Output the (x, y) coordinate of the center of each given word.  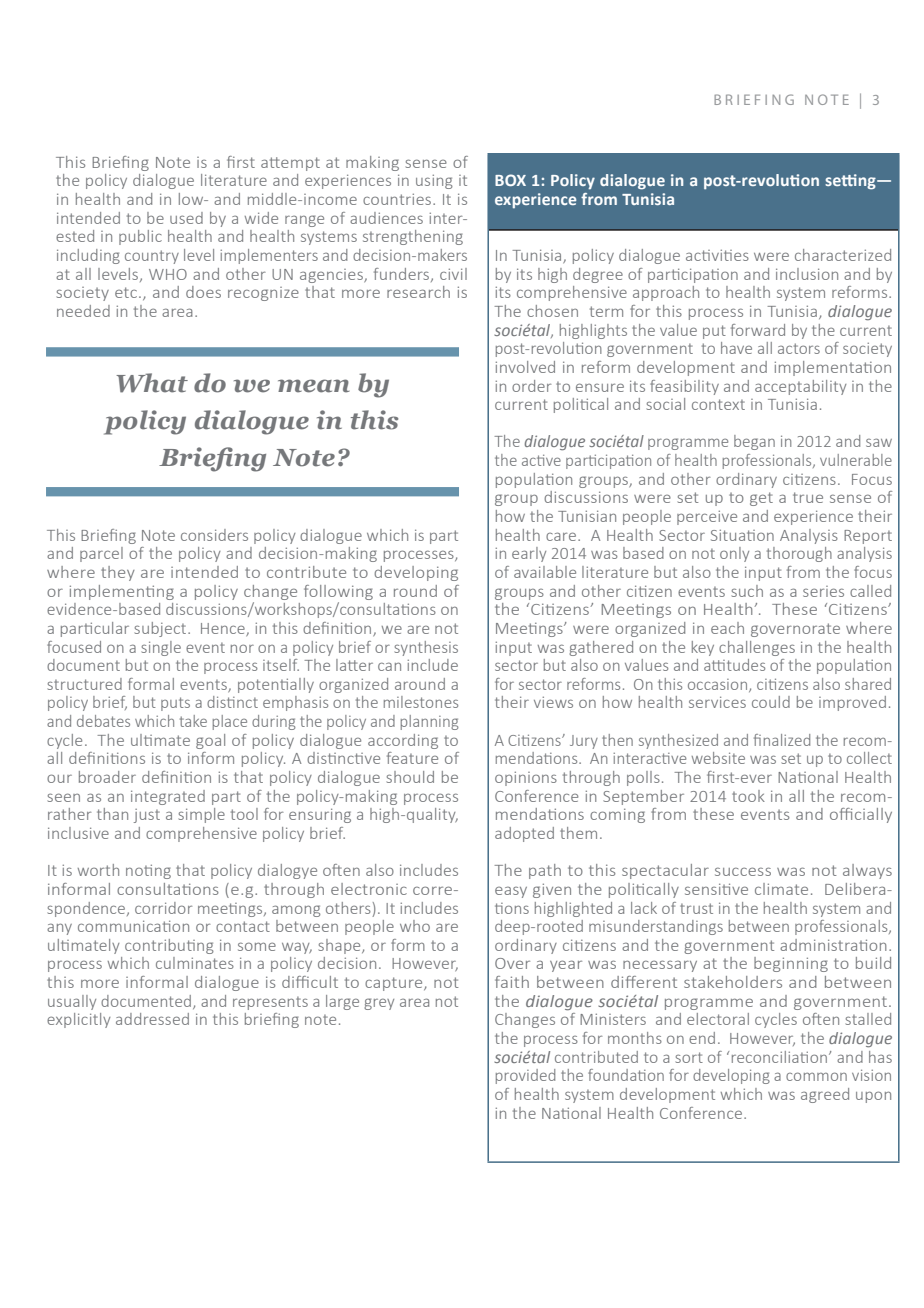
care (561, 536)
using (434, 182)
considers (214, 535)
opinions (526, 778)
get (761, 499)
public (140, 237)
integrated (168, 797)
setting (851, 182)
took (748, 796)
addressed (152, 1019)
